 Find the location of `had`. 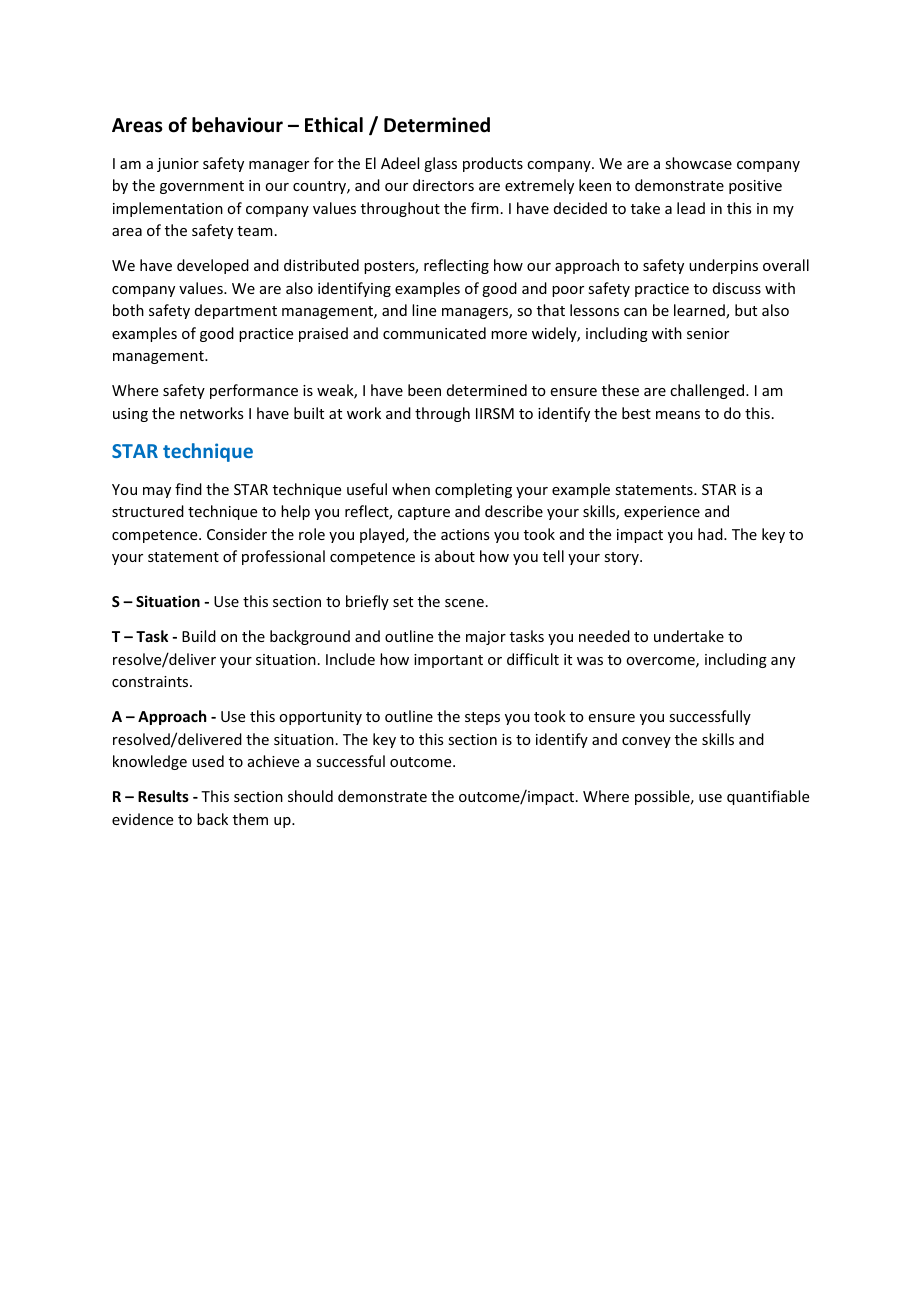

had is located at coordinates (711, 534).
